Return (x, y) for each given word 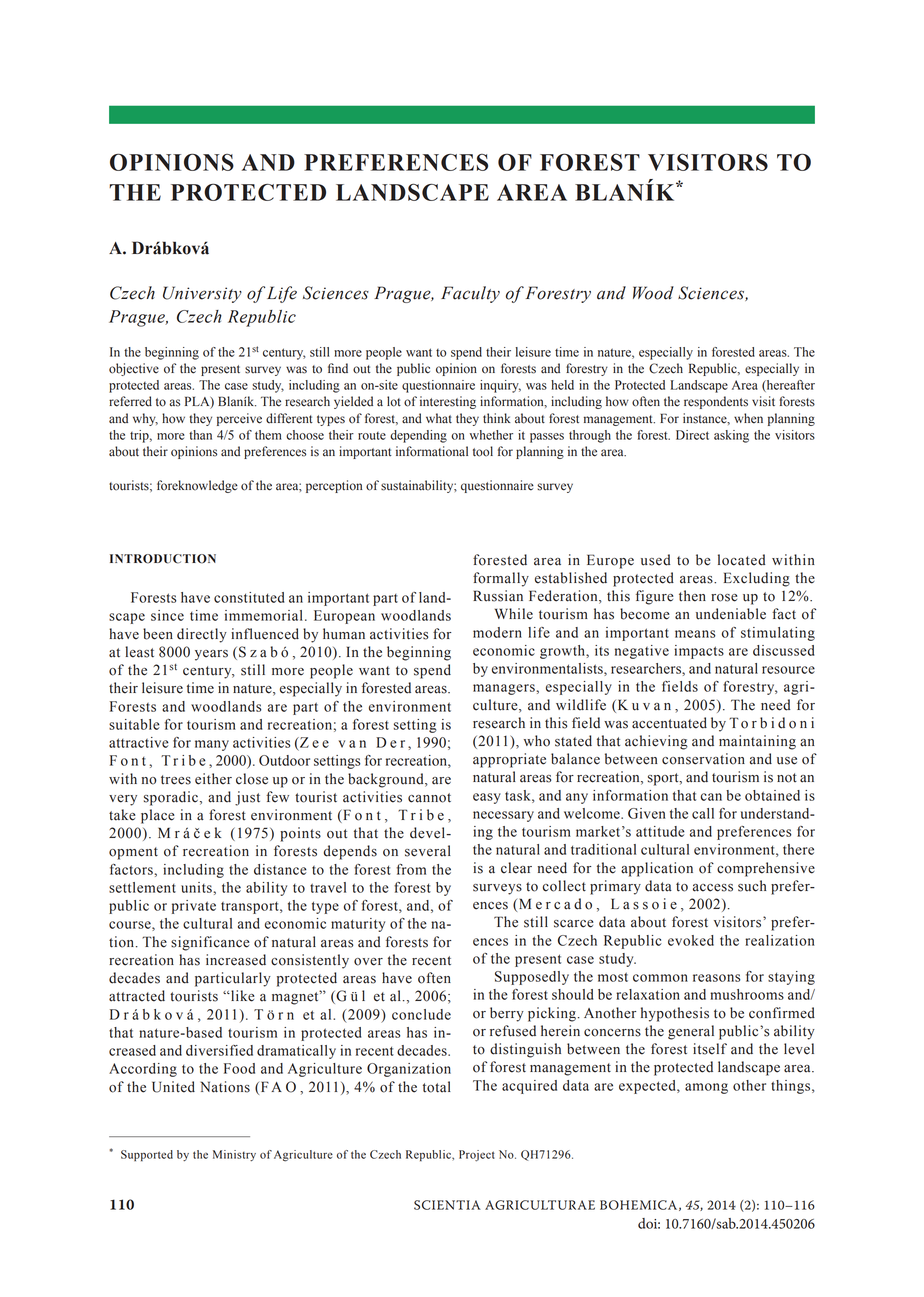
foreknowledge (197, 486)
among (706, 1088)
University (202, 294)
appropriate (509, 760)
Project (477, 1156)
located (741, 560)
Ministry (234, 1155)
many (212, 745)
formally (501, 579)
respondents (716, 402)
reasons (717, 978)
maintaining (757, 742)
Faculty (470, 294)
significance (210, 943)
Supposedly (532, 978)
